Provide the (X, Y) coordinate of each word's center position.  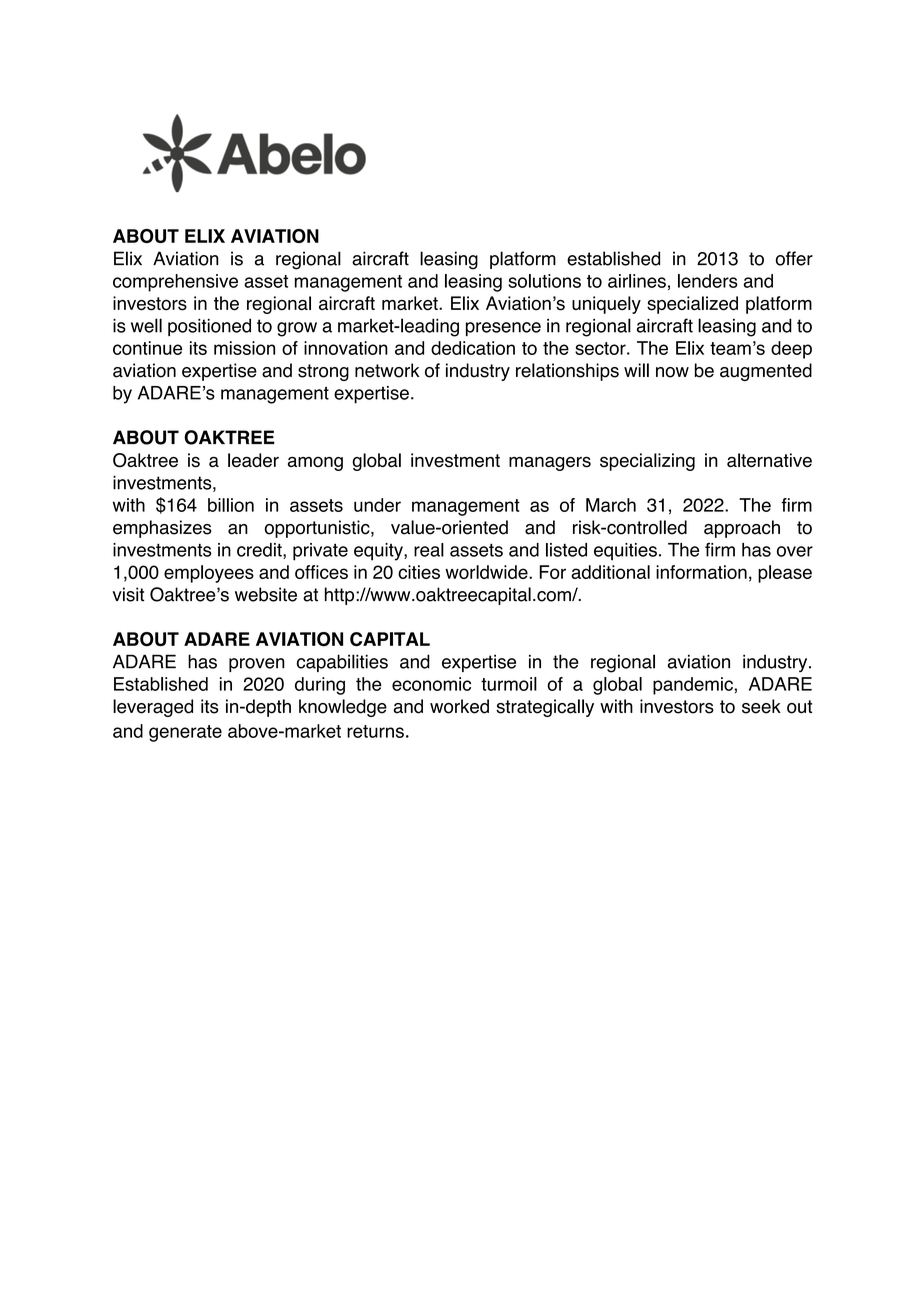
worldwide (487, 572)
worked (459, 706)
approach (742, 529)
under (377, 505)
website (266, 594)
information (701, 572)
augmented (766, 372)
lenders (708, 281)
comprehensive (175, 283)
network (387, 370)
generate (185, 733)
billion (231, 505)
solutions (544, 281)
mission (244, 348)
